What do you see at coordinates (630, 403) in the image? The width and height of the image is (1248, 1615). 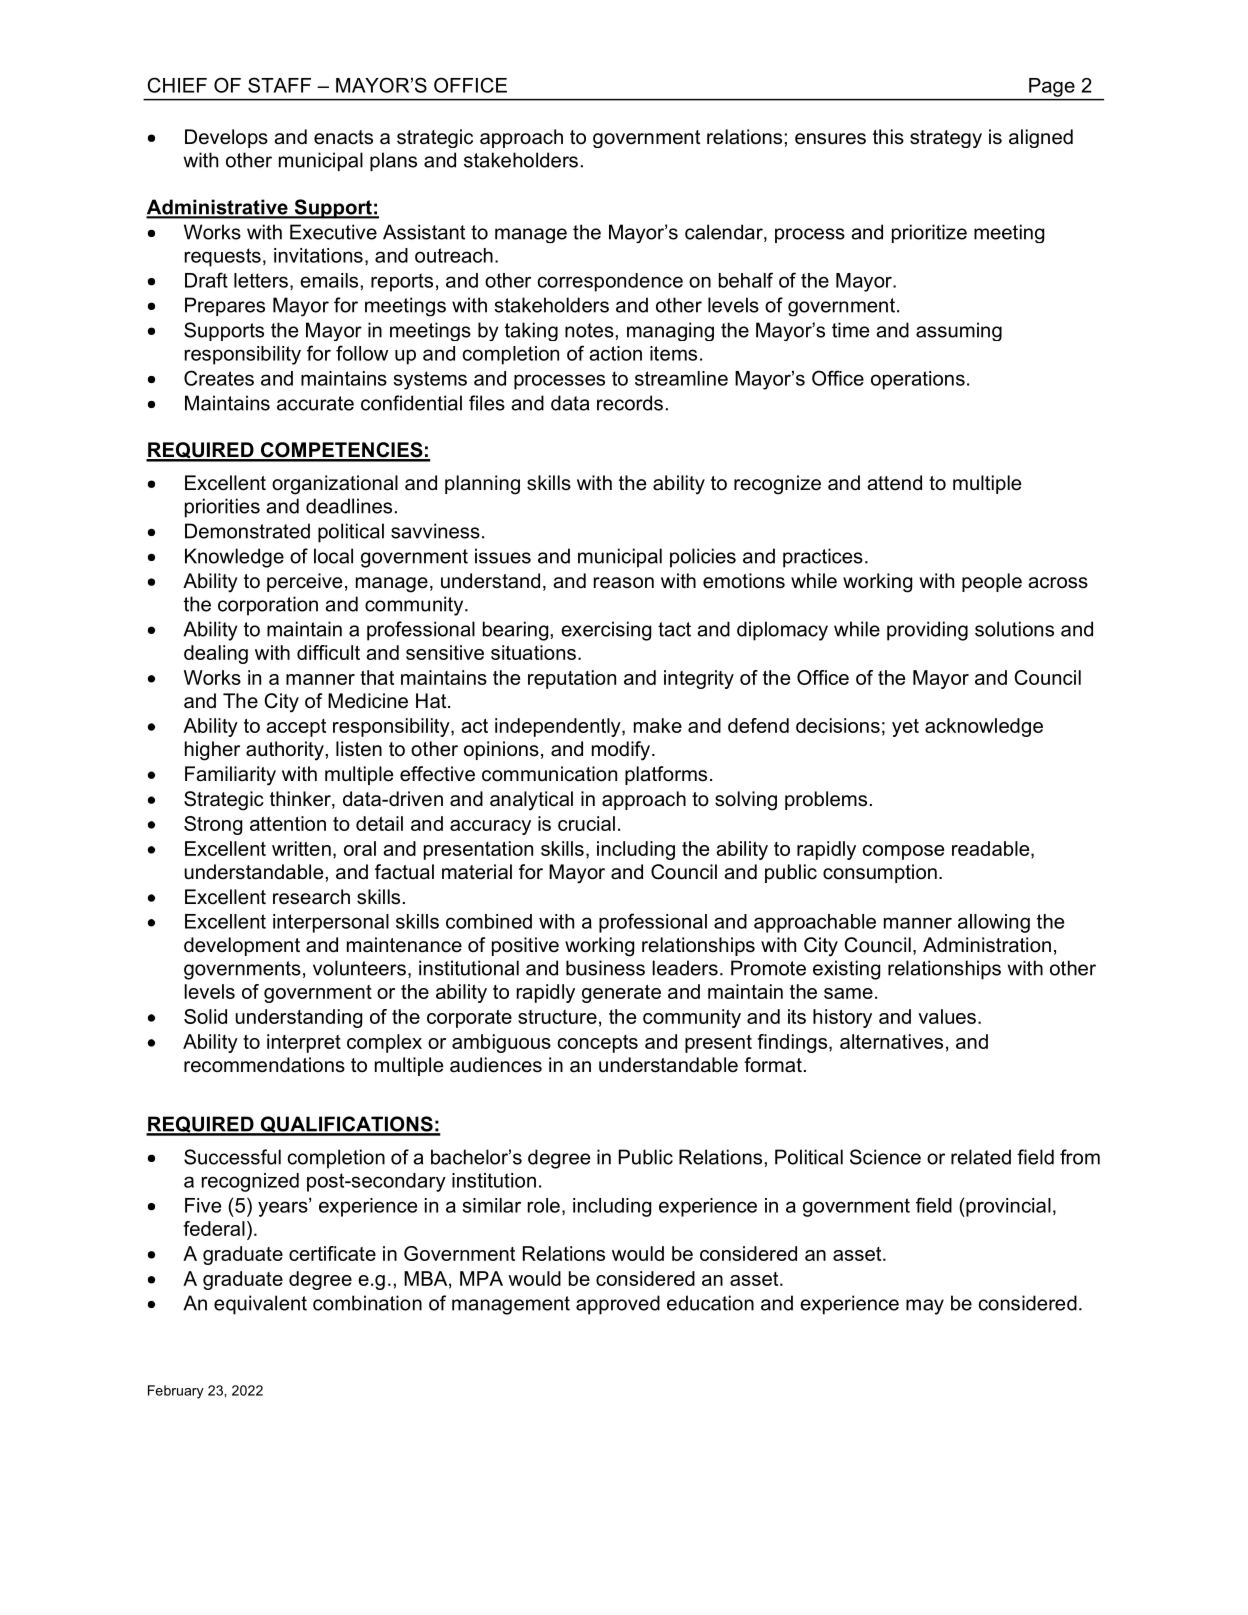 I see `records` at bounding box center [630, 403].
